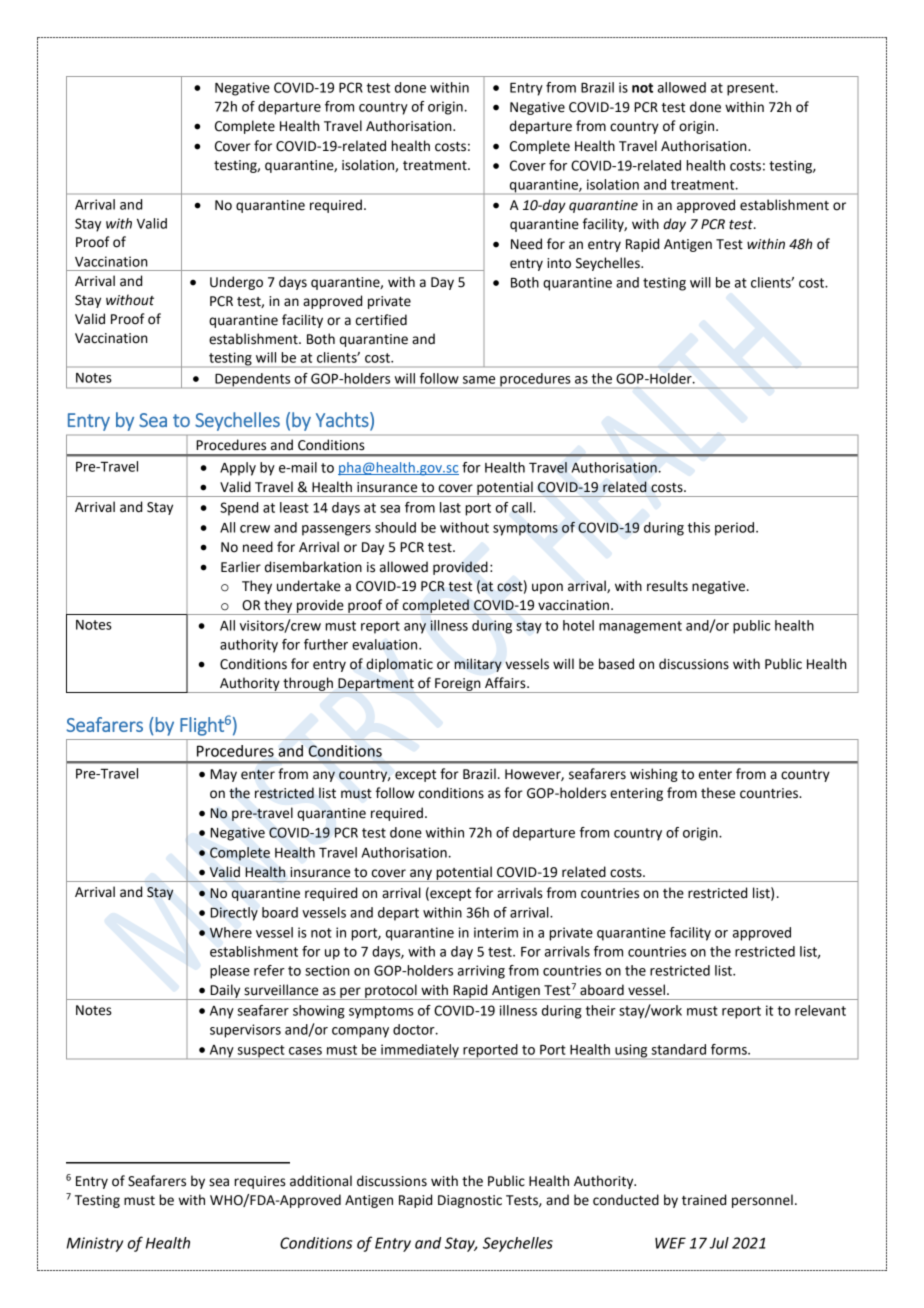  I want to click on Undergo, so click(236, 283).
